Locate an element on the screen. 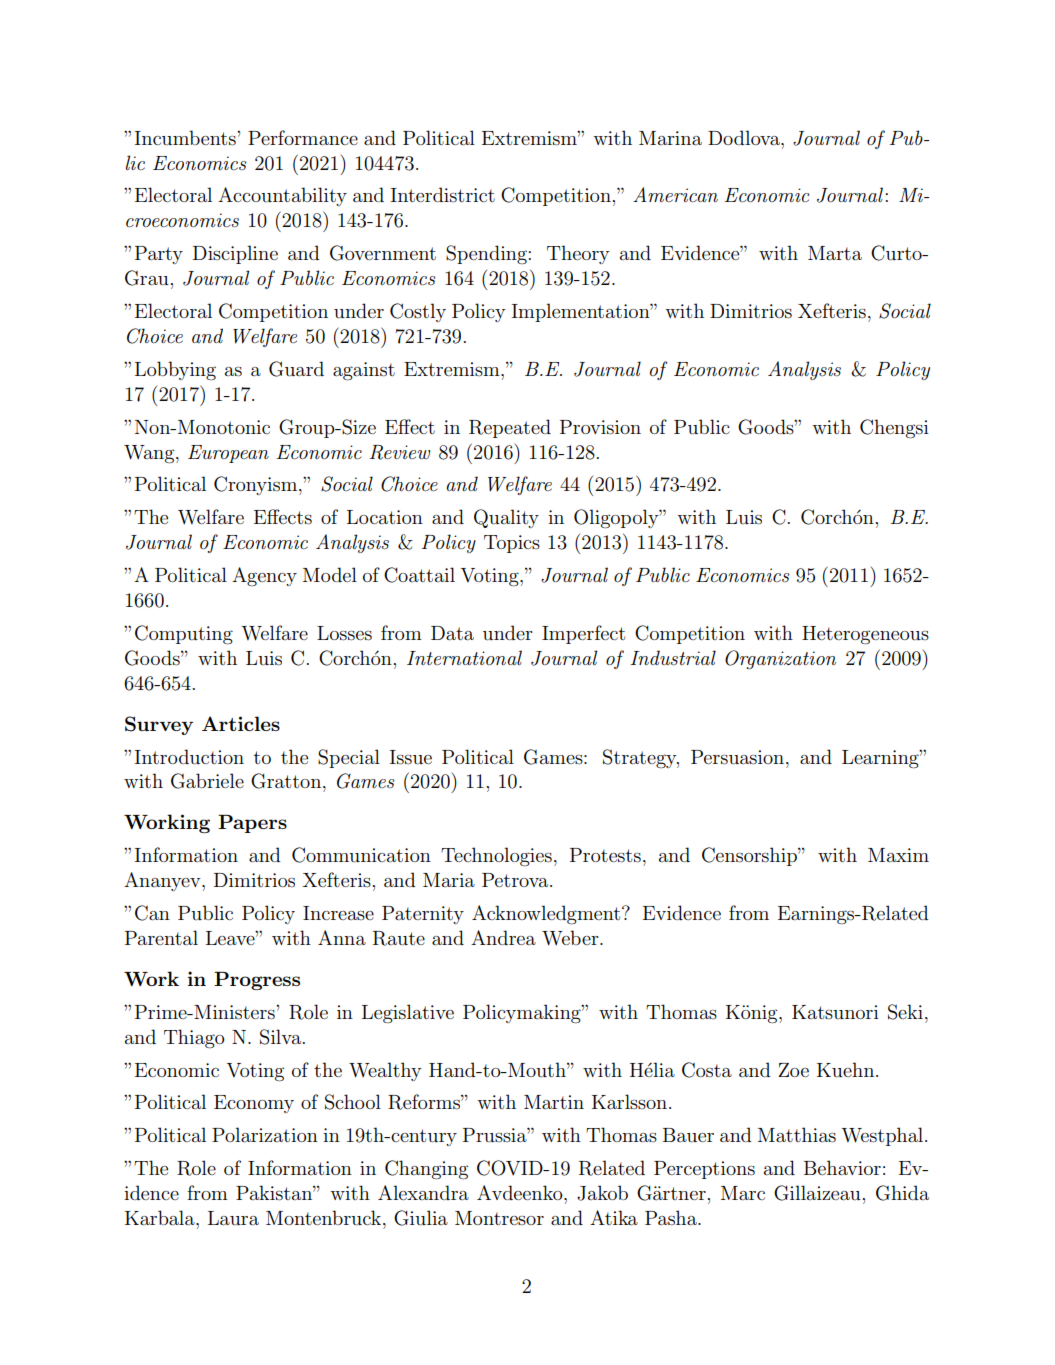 This screenshot has height=1365, width=1055. Accountability is located at coordinates (282, 196).
